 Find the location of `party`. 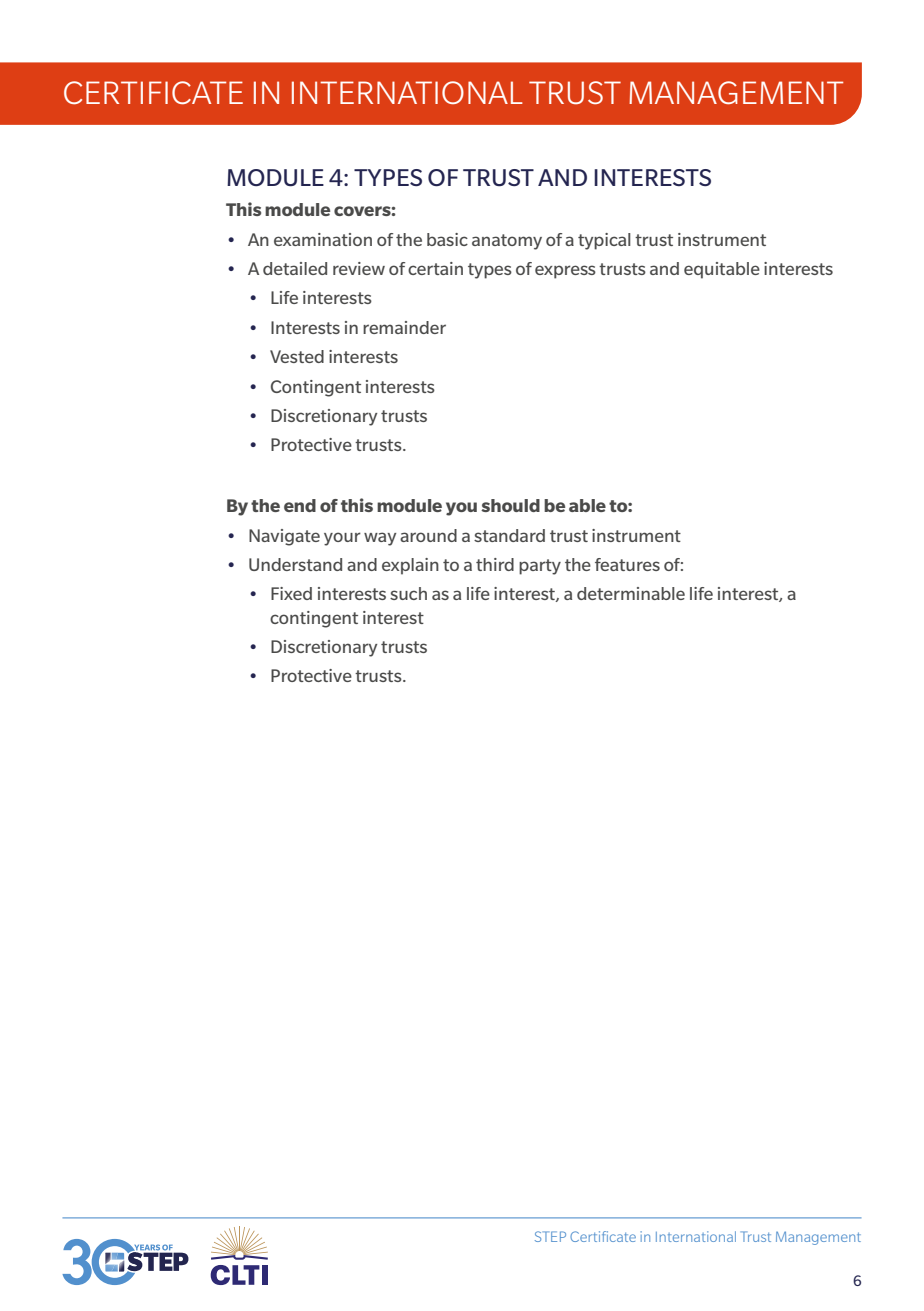

party is located at coordinates (540, 567).
